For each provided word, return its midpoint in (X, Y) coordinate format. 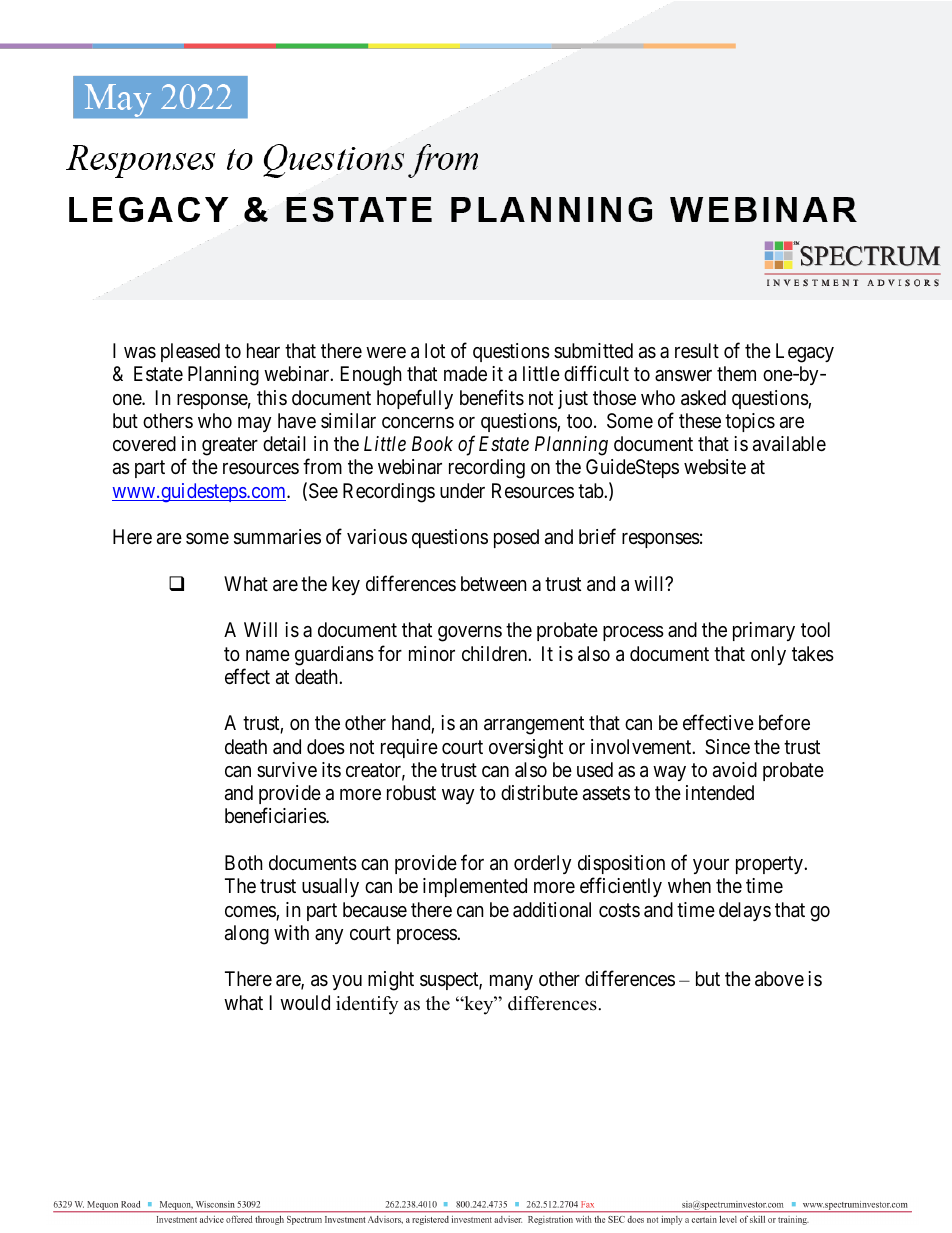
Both (244, 862)
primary (764, 631)
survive (287, 769)
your (711, 866)
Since (727, 747)
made (465, 374)
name (268, 656)
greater (230, 446)
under (462, 490)
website (715, 466)
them (736, 373)
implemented (475, 887)
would (305, 1002)
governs (470, 634)
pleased (190, 352)
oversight (526, 749)
